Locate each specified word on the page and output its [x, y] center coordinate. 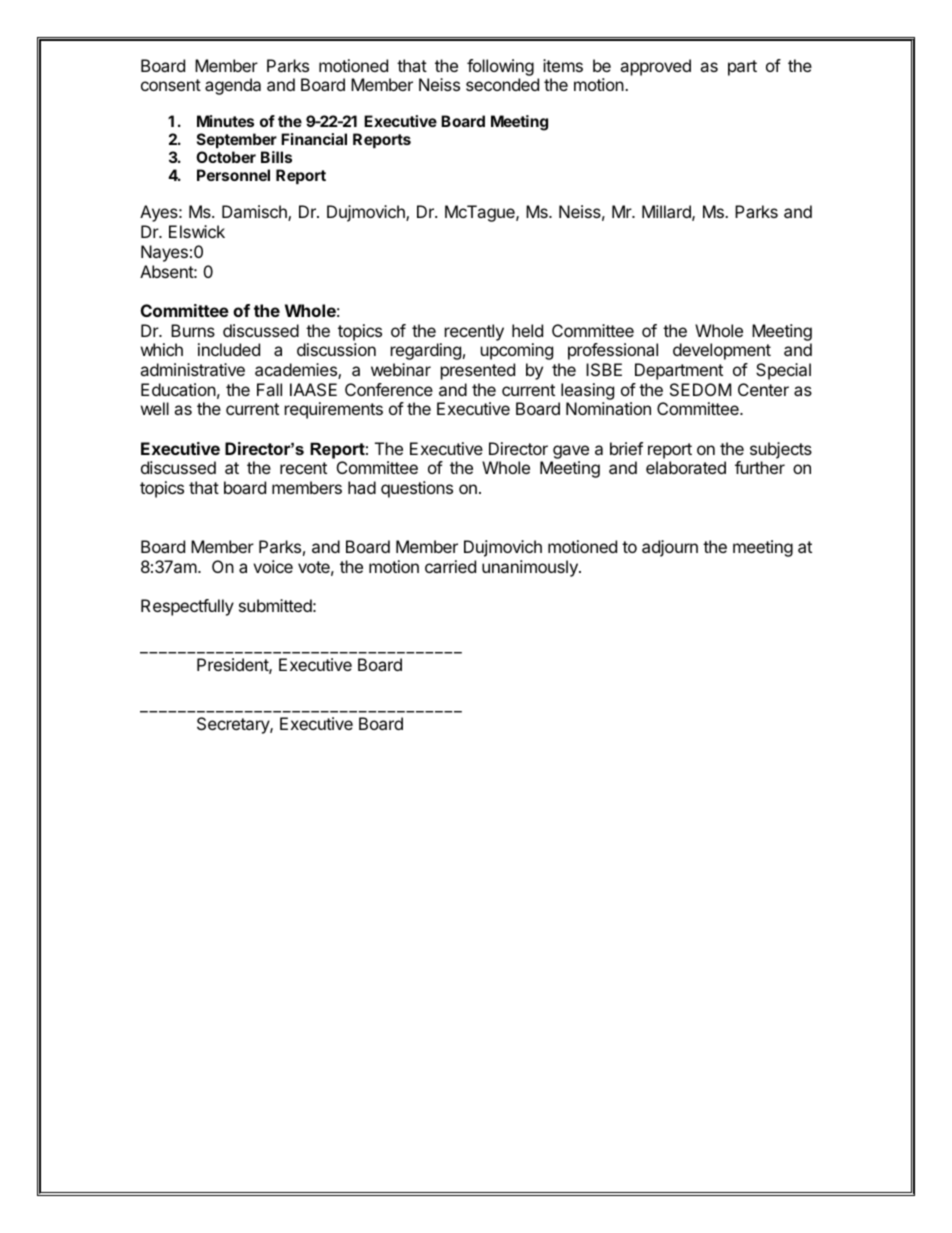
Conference [389, 389]
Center [763, 389]
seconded [502, 84]
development [722, 351]
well [155, 408]
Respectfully [187, 607]
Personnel [233, 175]
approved [655, 67]
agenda [233, 86]
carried [450, 566]
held [527, 330]
